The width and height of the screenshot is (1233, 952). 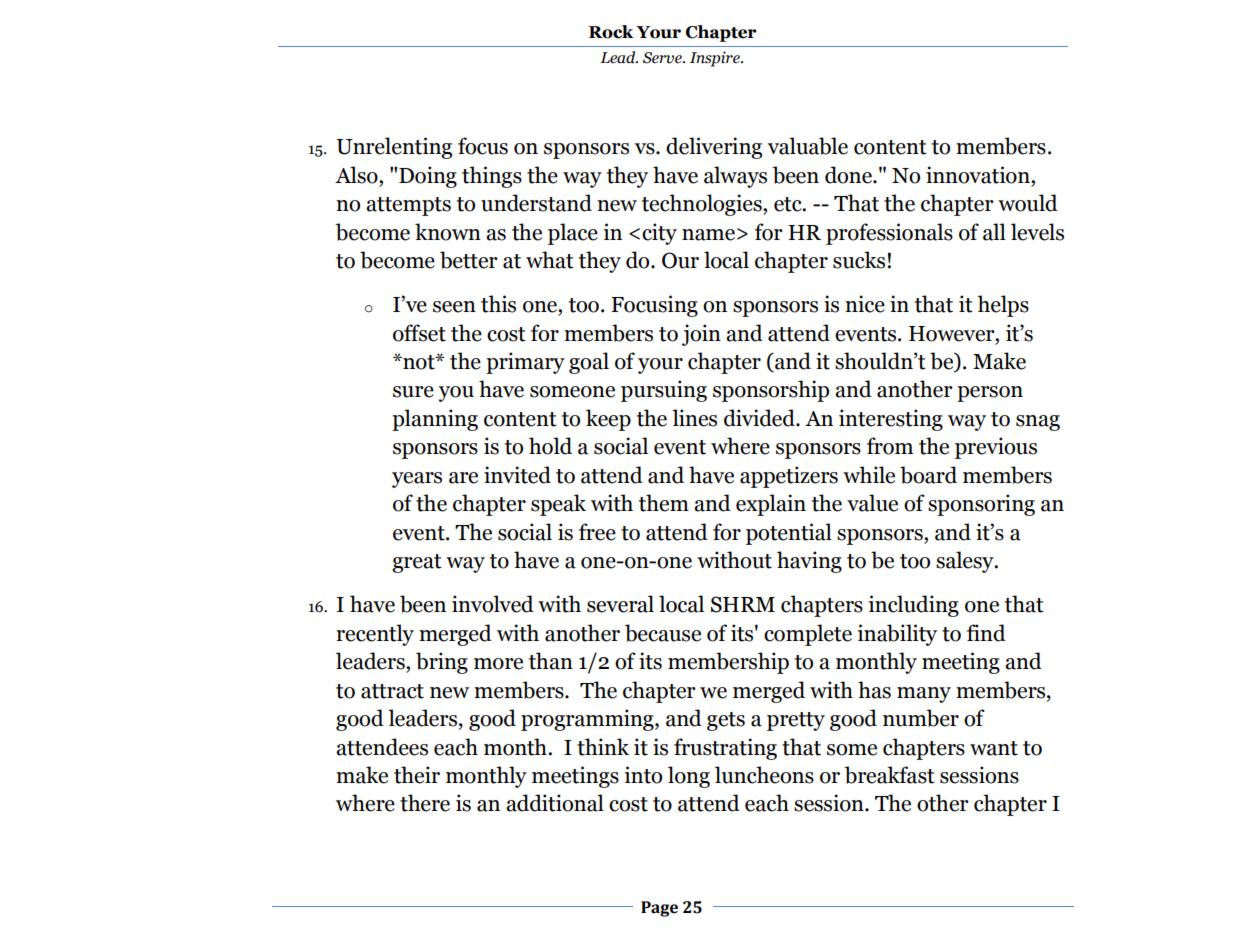 I want to click on offset, so click(x=419, y=333).
